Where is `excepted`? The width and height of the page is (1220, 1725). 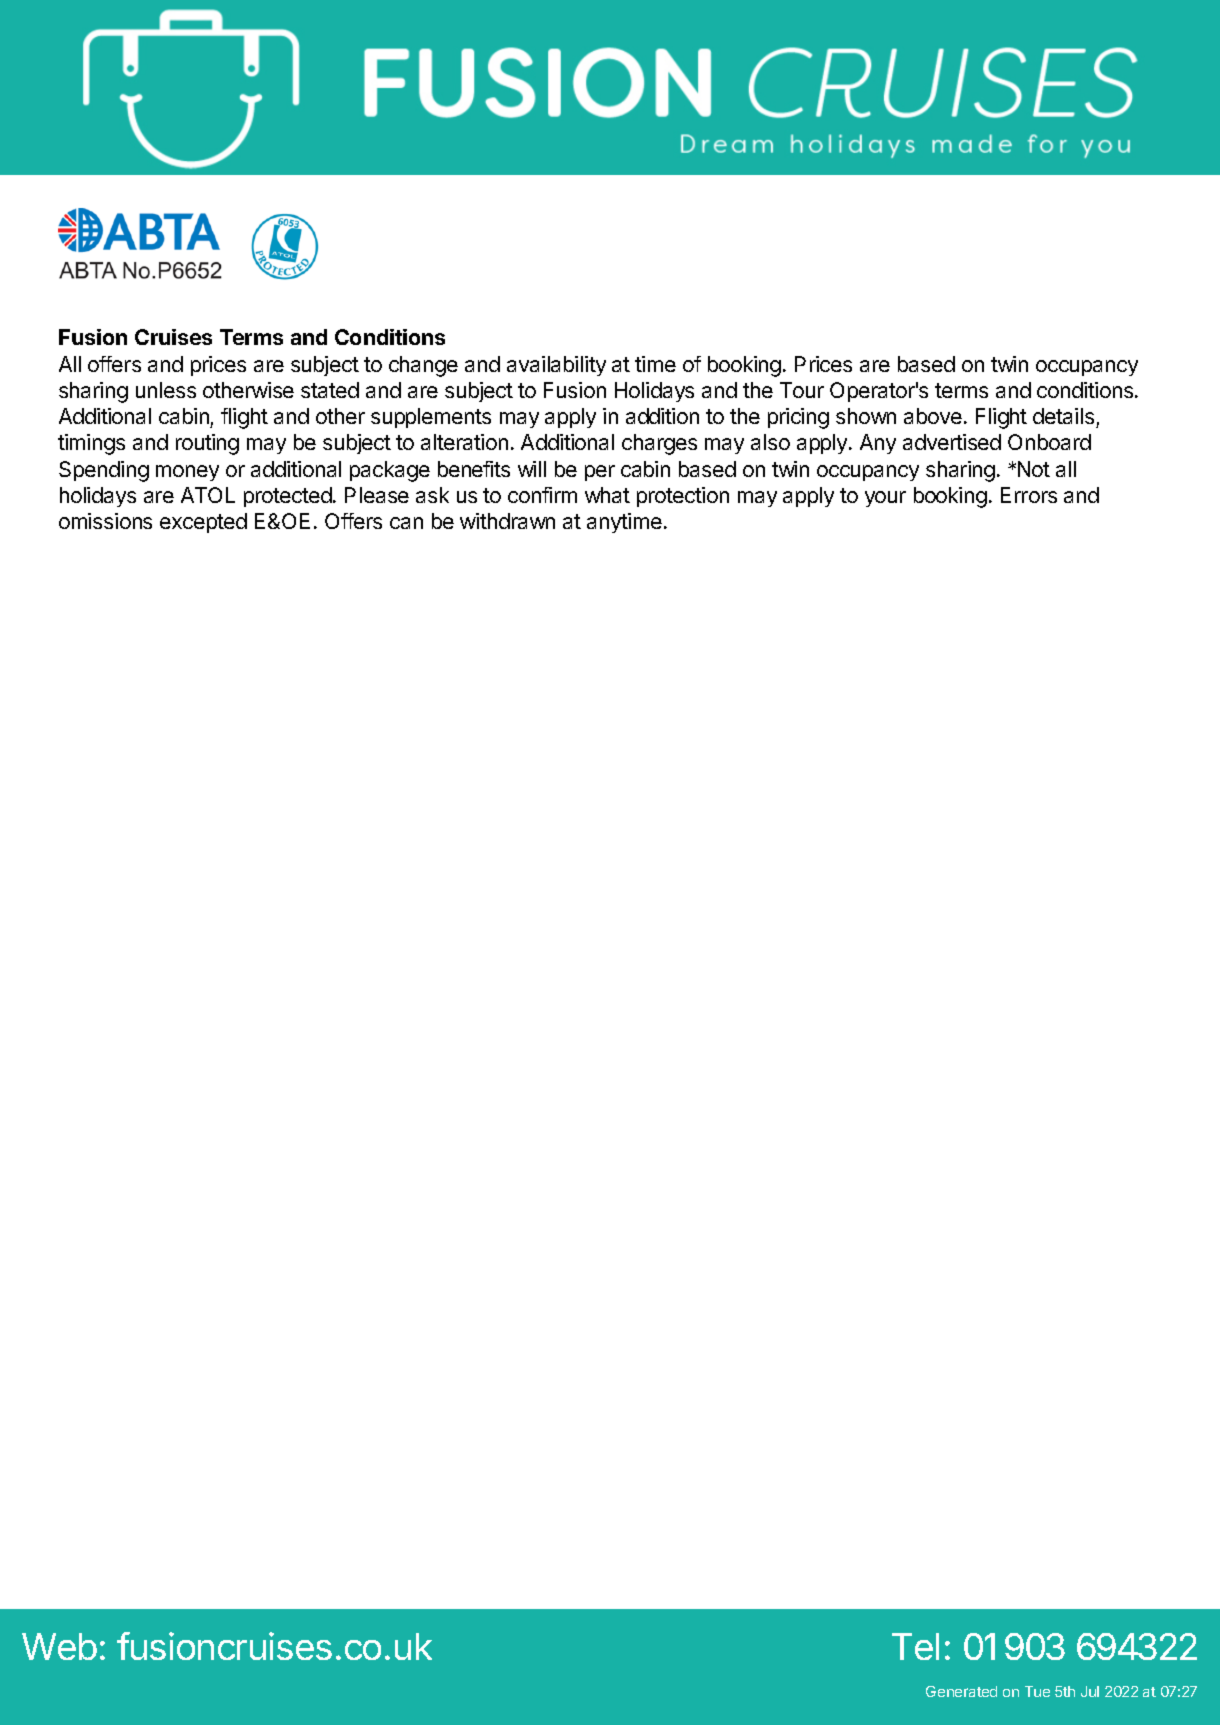
excepted is located at coordinates (203, 523).
